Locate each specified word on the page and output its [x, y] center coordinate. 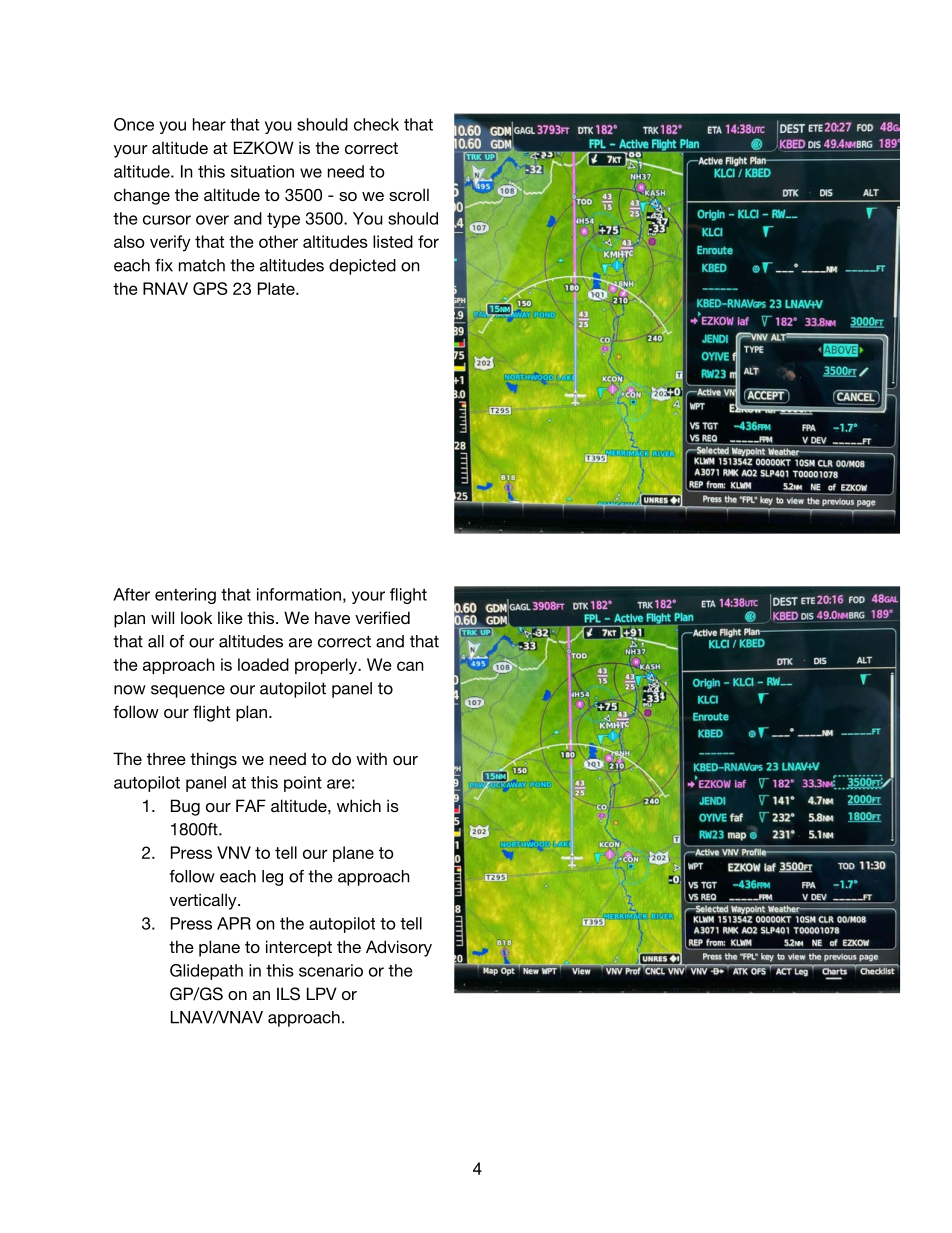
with [371, 758]
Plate [277, 288]
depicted [362, 267]
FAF [251, 805]
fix [164, 265]
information [299, 594]
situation [262, 171]
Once [134, 124]
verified [382, 617]
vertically [204, 901]
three [166, 758]
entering [185, 596]
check [376, 124]
